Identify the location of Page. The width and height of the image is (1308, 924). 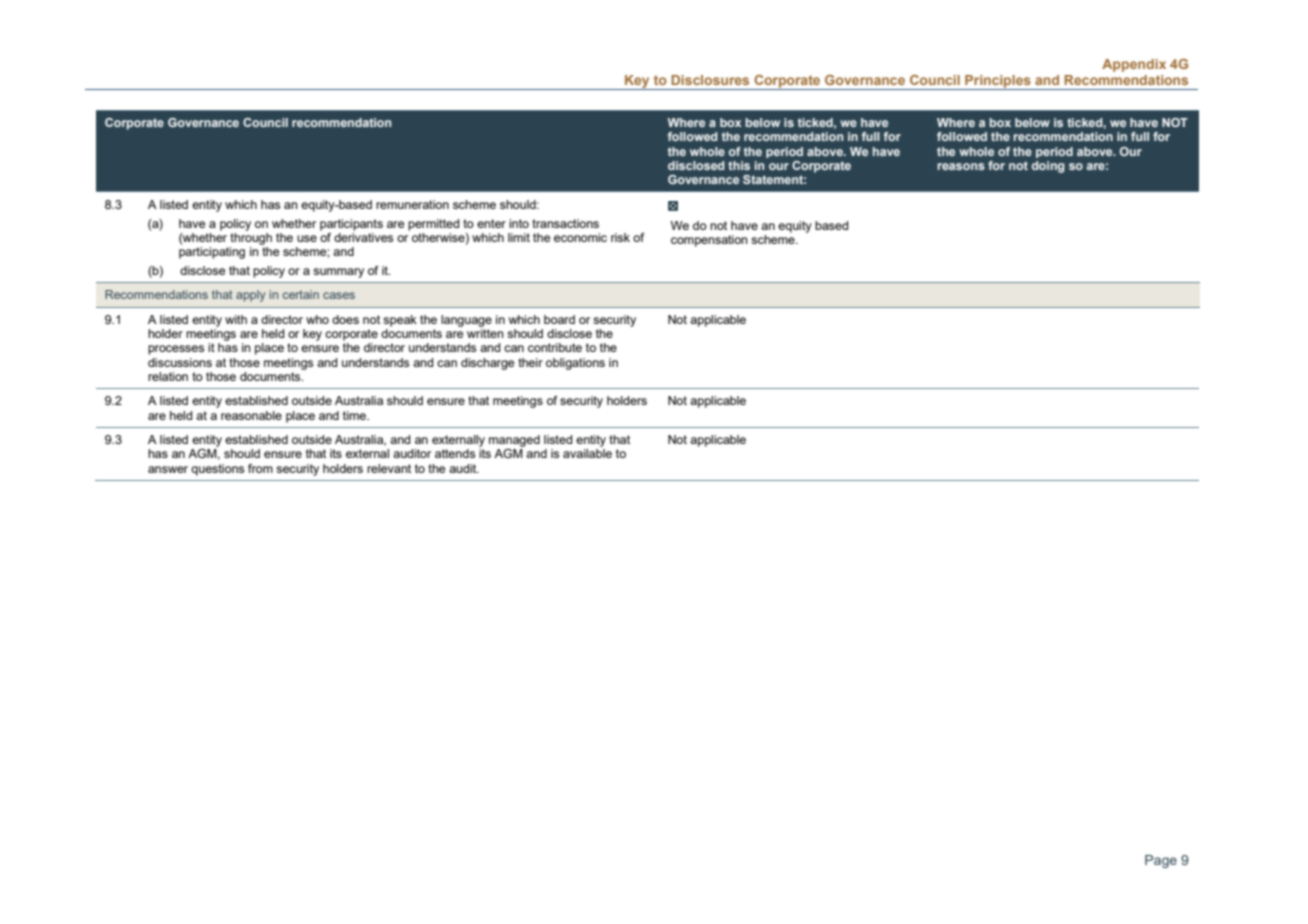
(1161, 861).
